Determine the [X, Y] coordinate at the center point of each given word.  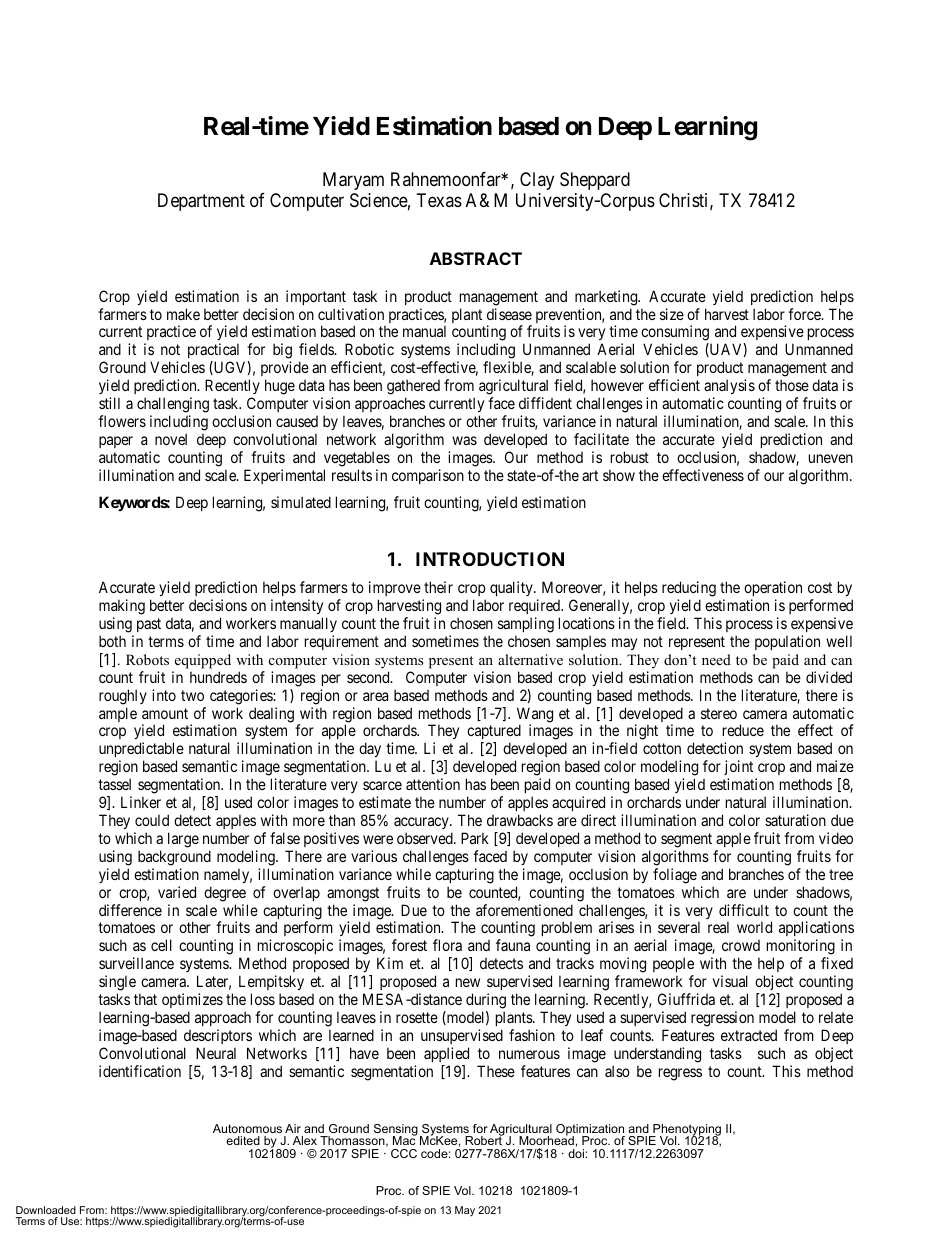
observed [426, 838]
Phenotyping [686, 1131]
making [122, 608]
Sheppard [595, 181]
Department [201, 202]
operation [773, 590]
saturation [795, 820]
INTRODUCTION [490, 559]
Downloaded [46, 1210]
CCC [404, 1153]
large [183, 840]
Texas [439, 200]
